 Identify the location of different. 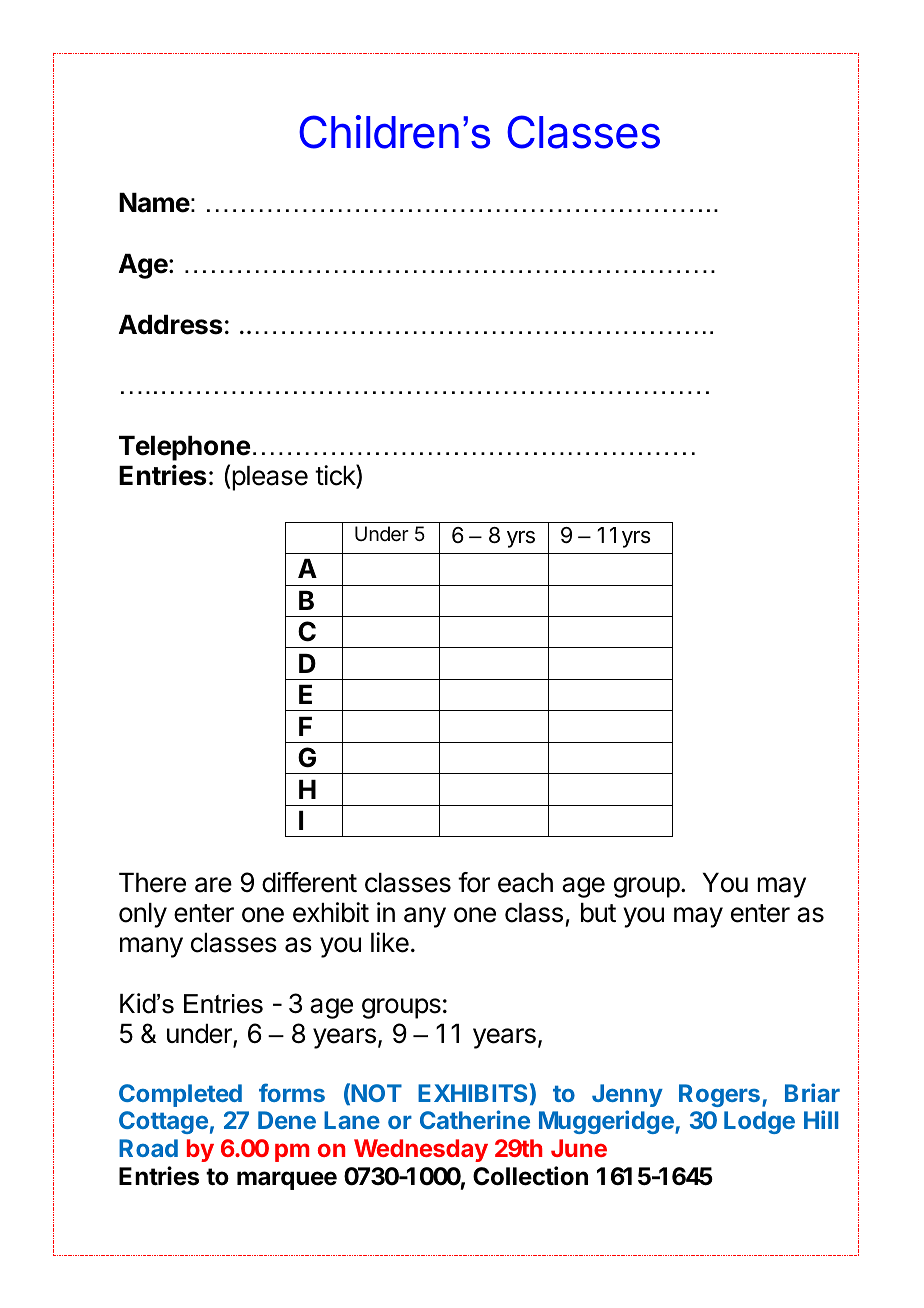
(309, 882).
